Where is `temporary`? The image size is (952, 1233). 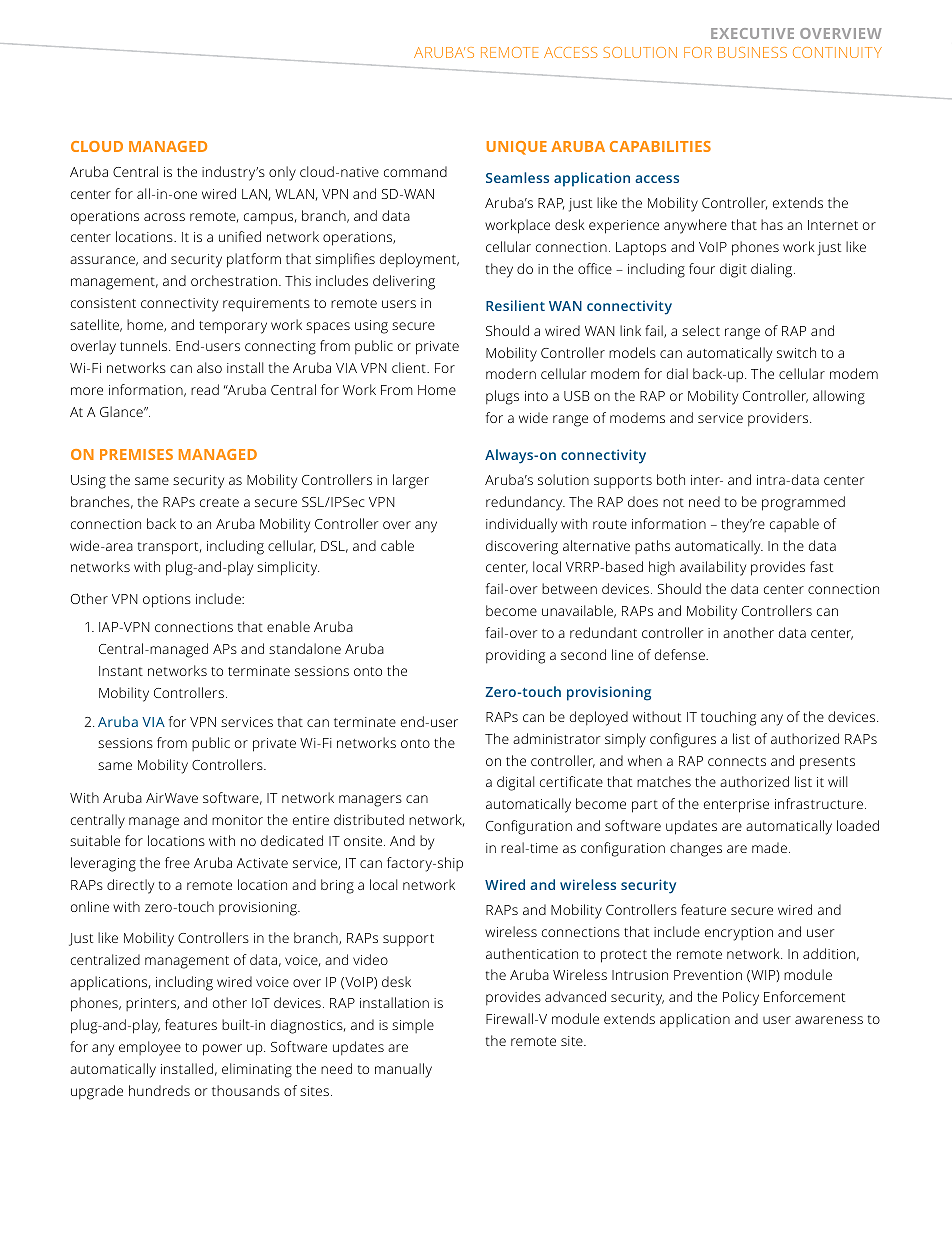 temporary is located at coordinates (233, 327).
